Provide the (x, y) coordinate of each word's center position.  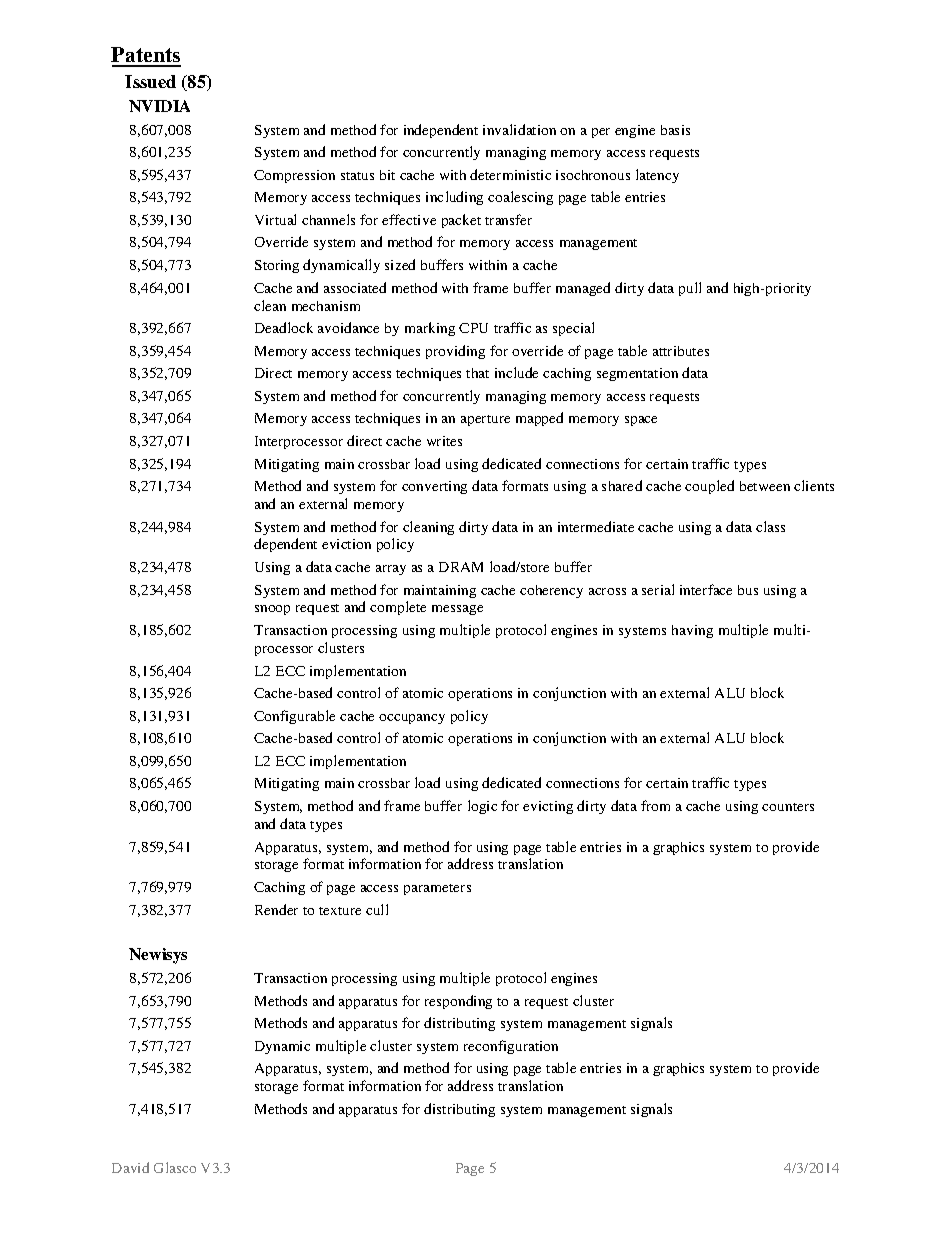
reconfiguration (511, 1047)
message (457, 610)
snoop (272, 610)
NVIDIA (159, 106)
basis (675, 130)
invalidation (519, 129)
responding (458, 1002)
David (130, 1167)
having (692, 631)
